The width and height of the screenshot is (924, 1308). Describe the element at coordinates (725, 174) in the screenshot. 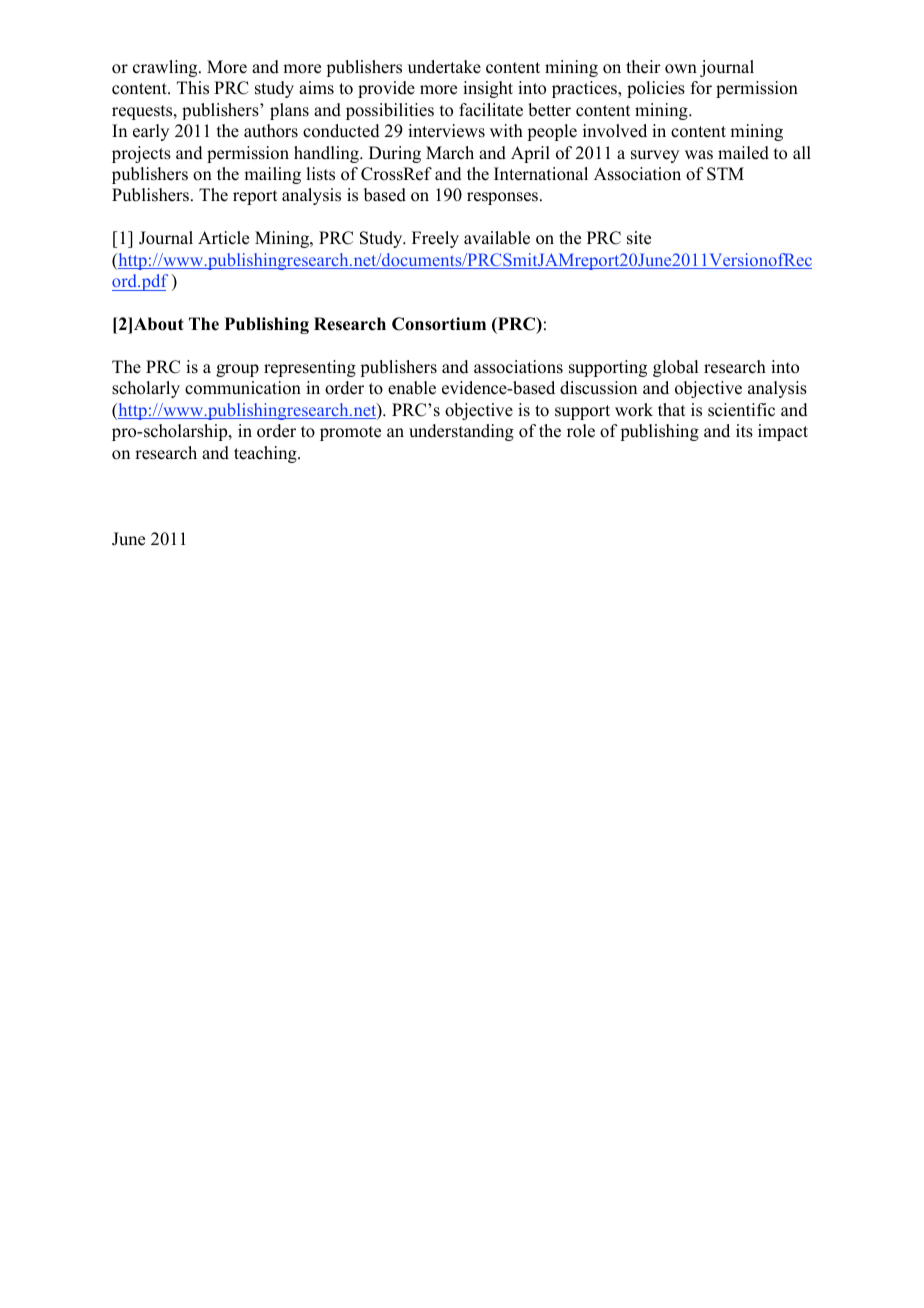

I see `STM` at that location.
